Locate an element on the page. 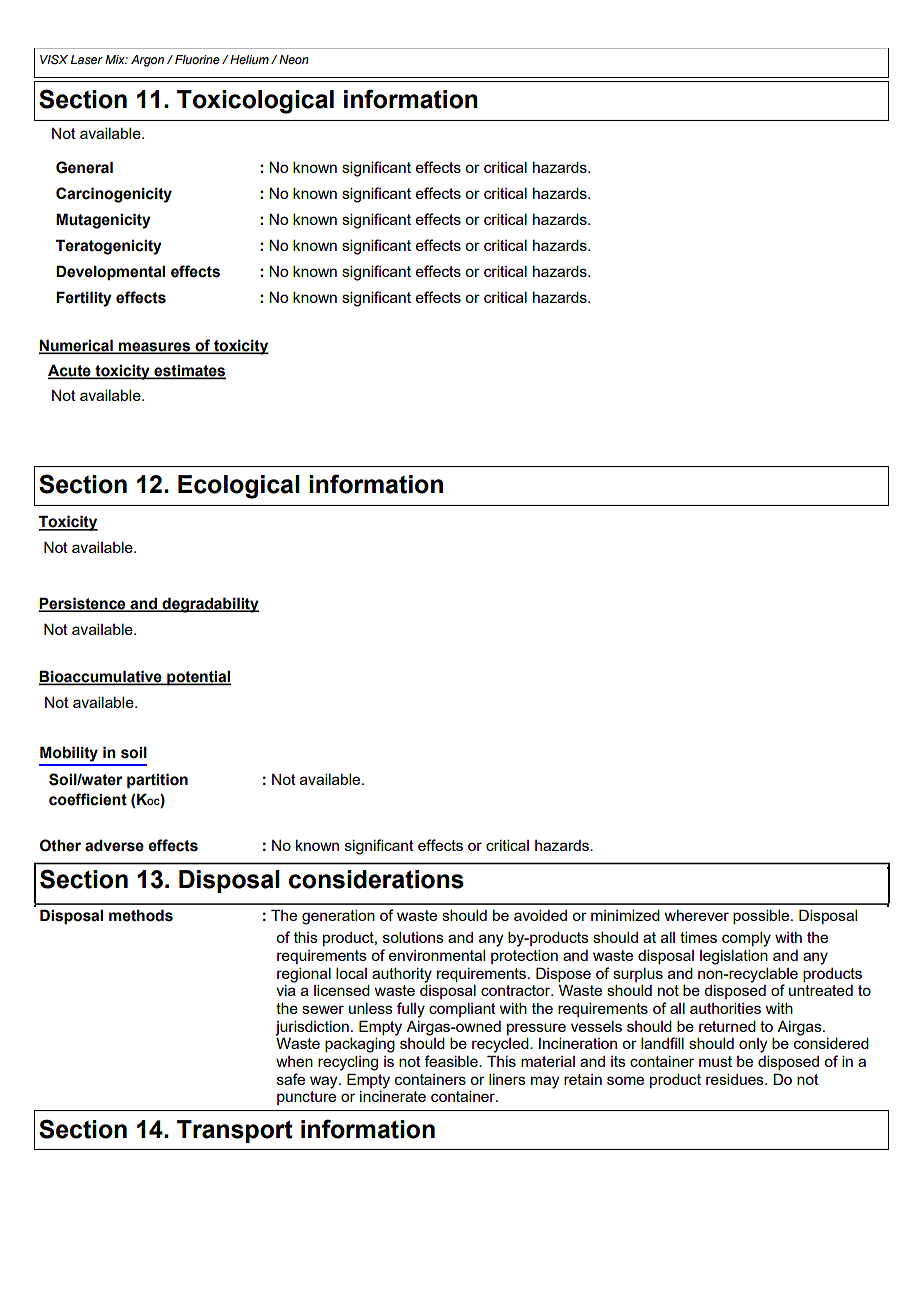 Image resolution: width=924 pixels, height=1308 pixels. measures is located at coordinates (154, 347).
